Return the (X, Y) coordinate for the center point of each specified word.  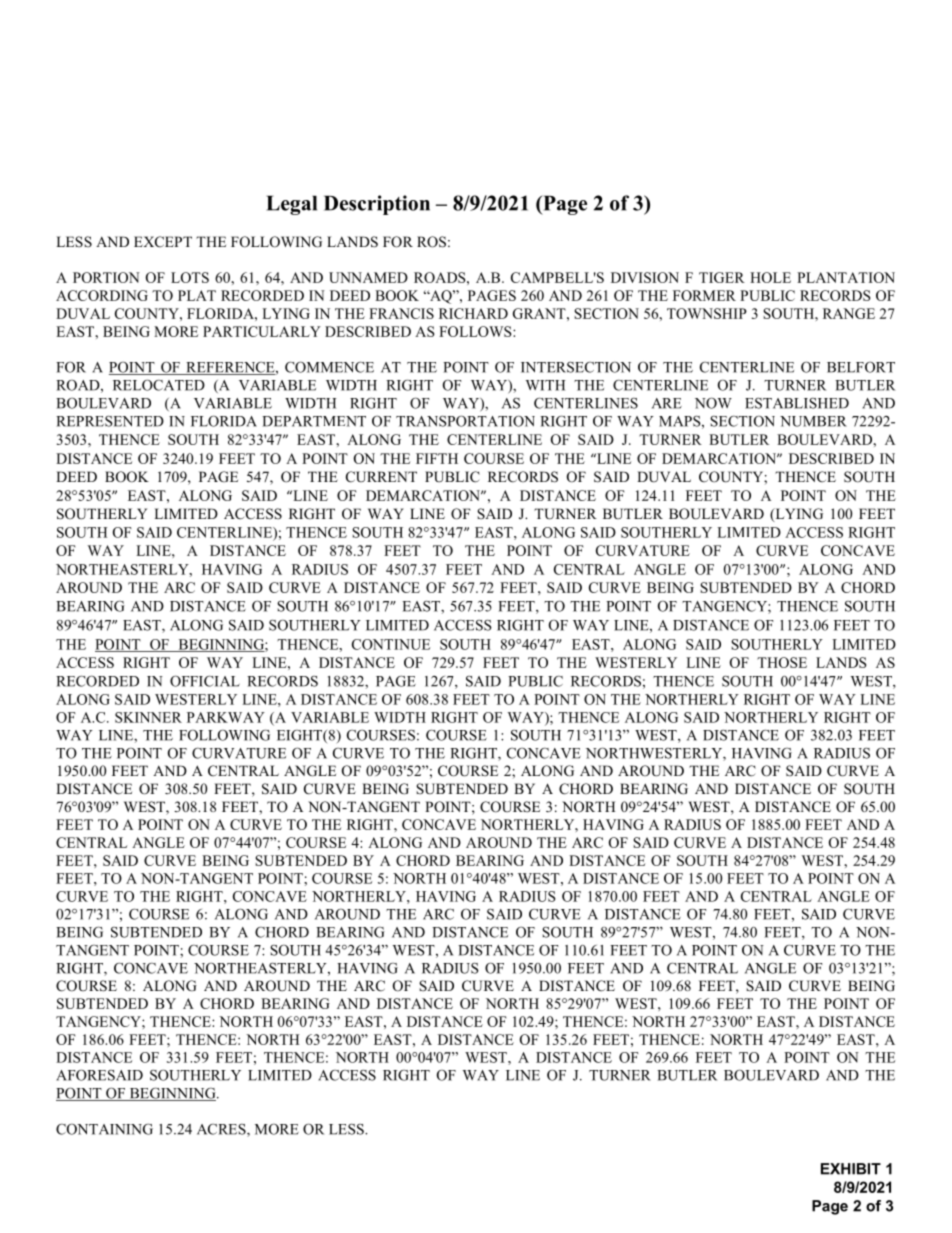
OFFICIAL (205, 681)
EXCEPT (163, 242)
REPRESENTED (110, 421)
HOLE (770, 277)
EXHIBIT (851, 1169)
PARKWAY (226, 717)
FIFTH (437, 458)
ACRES (222, 1130)
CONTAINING (104, 1129)
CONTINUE (391, 644)
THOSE (782, 662)
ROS (431, 242)
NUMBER (813, 421)
